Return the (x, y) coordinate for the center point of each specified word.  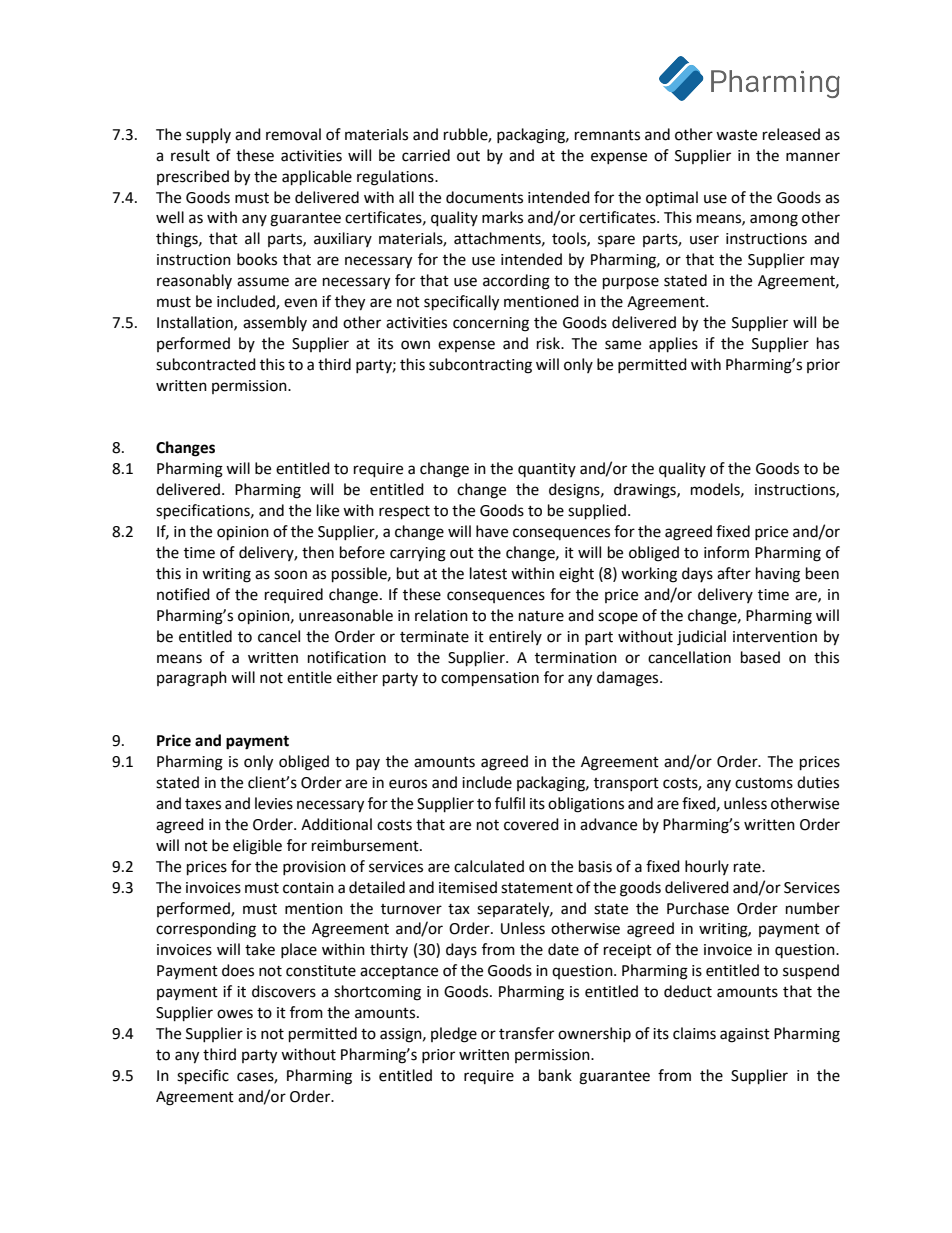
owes (235, 1014)
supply (208, 135)
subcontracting (480, 366)
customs (764, 783)
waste (736, 135)
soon (290, 575)
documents (484, 197)
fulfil (510, 803)
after (734, 573)
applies (673, 345)
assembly (275, 323)
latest (488, 573)
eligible (257, 847)
